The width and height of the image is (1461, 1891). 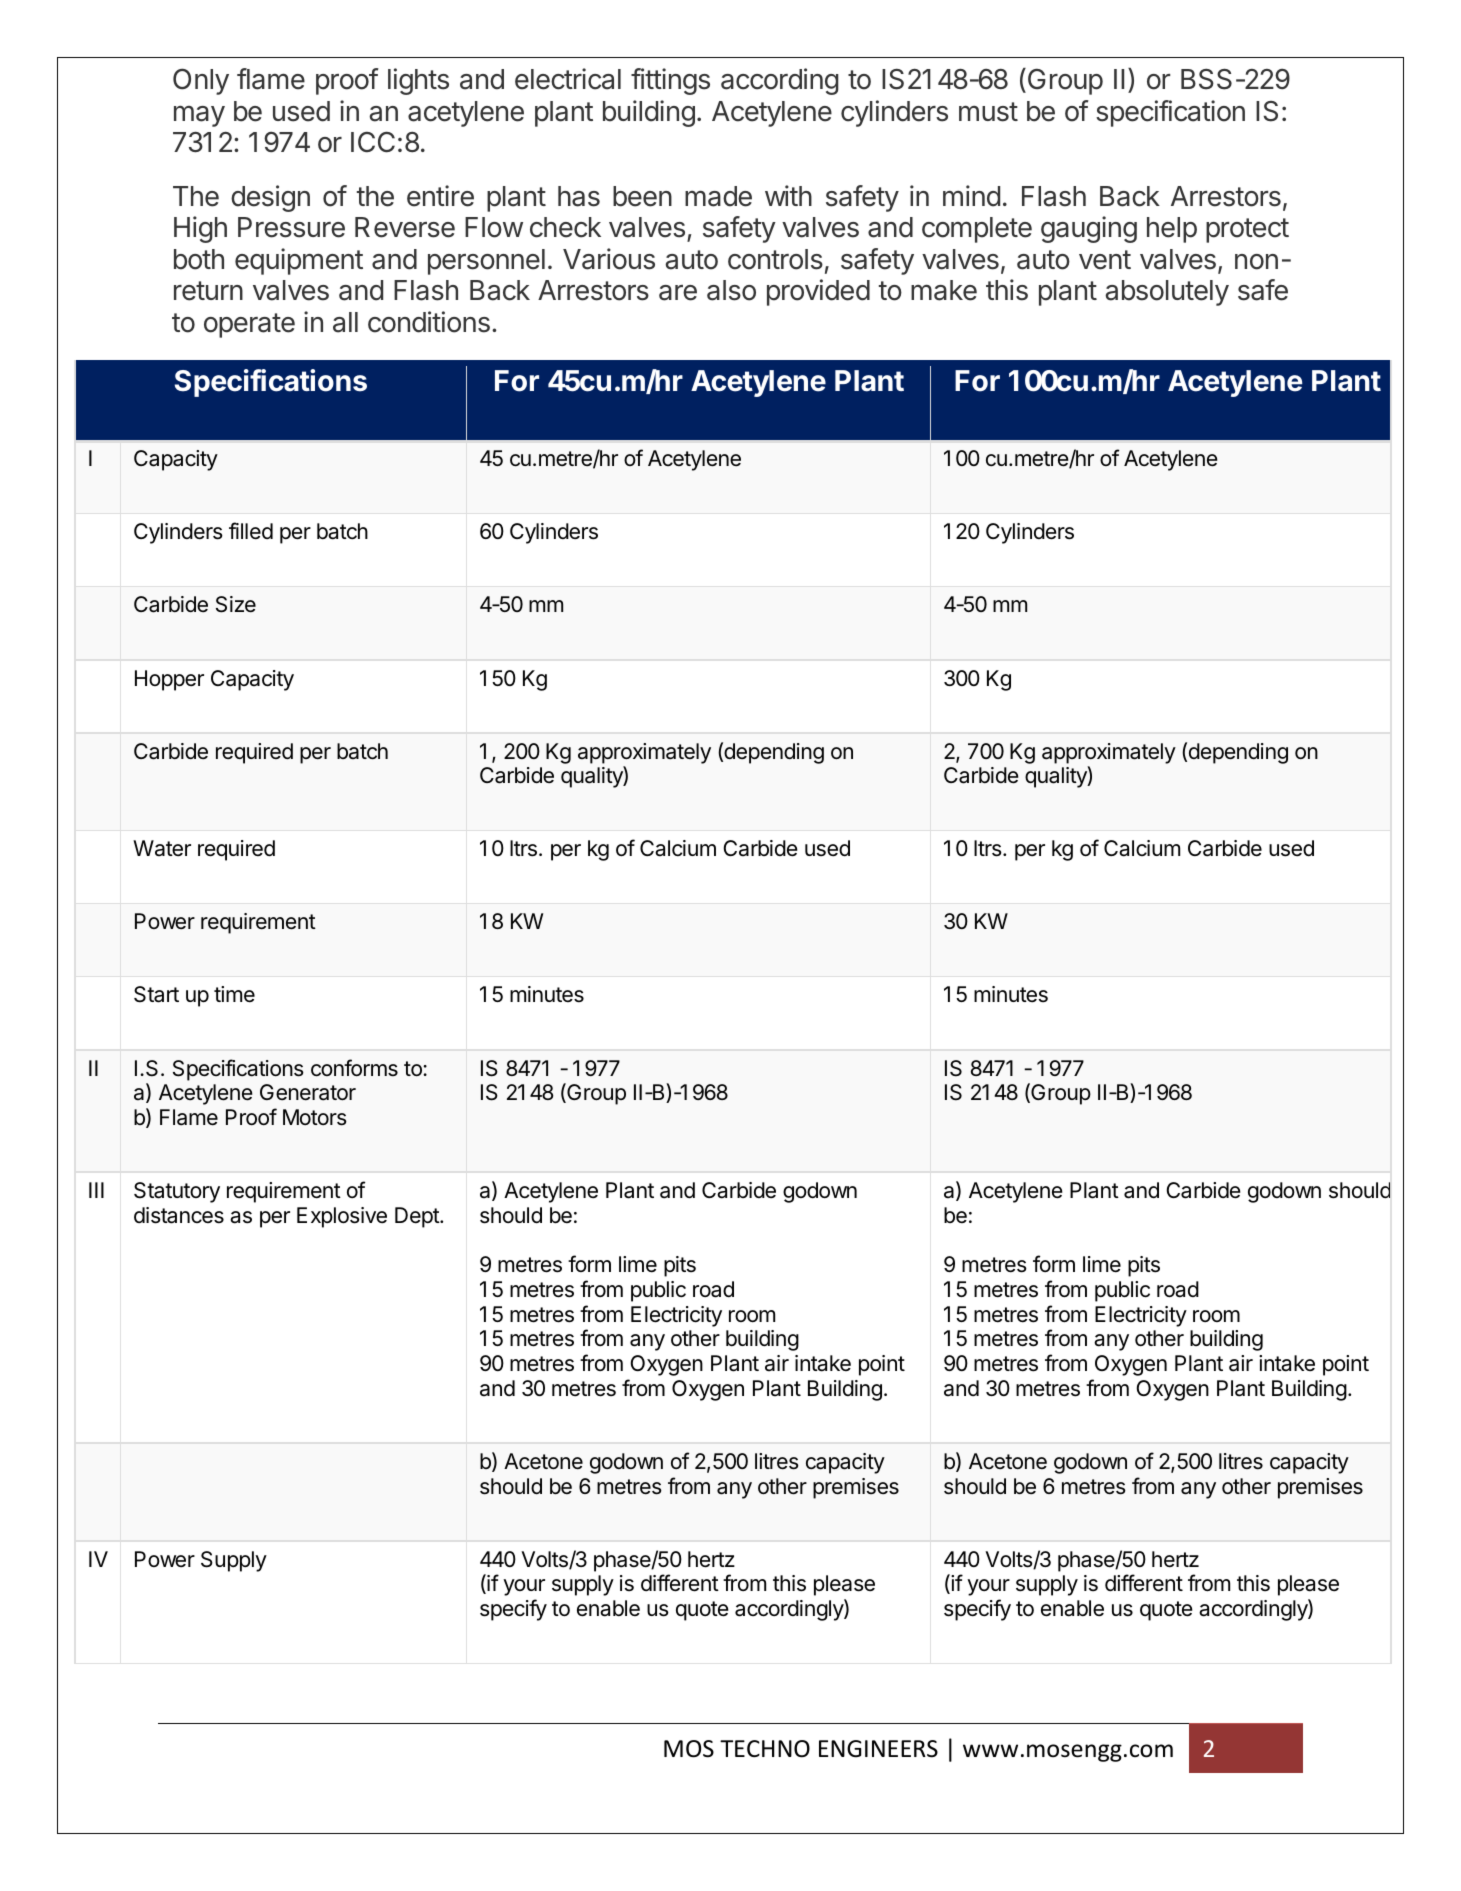 I want to click on filled, so click(x=251, y=531).
